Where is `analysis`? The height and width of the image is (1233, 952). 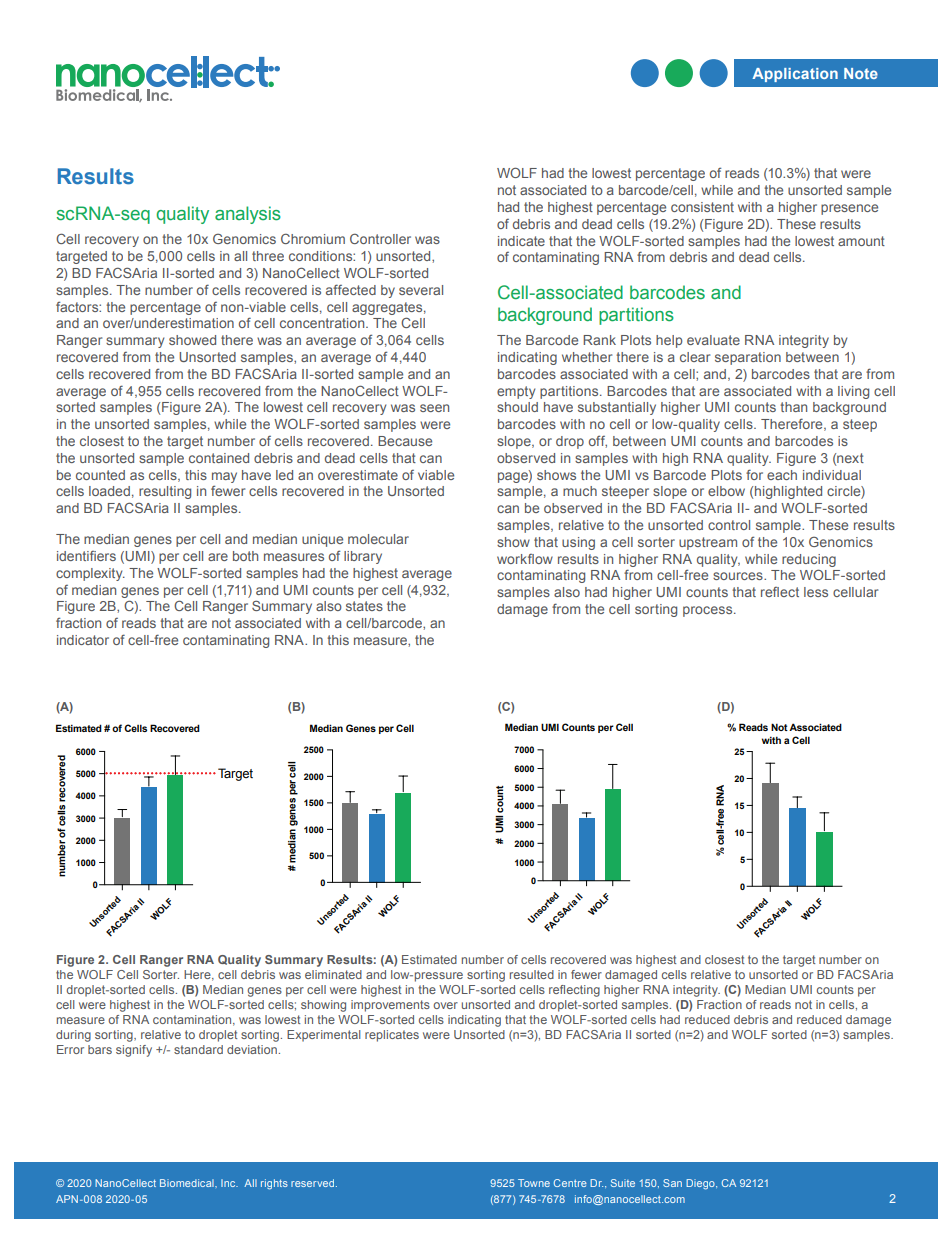 analysis is located at coordinates (248, 215).
